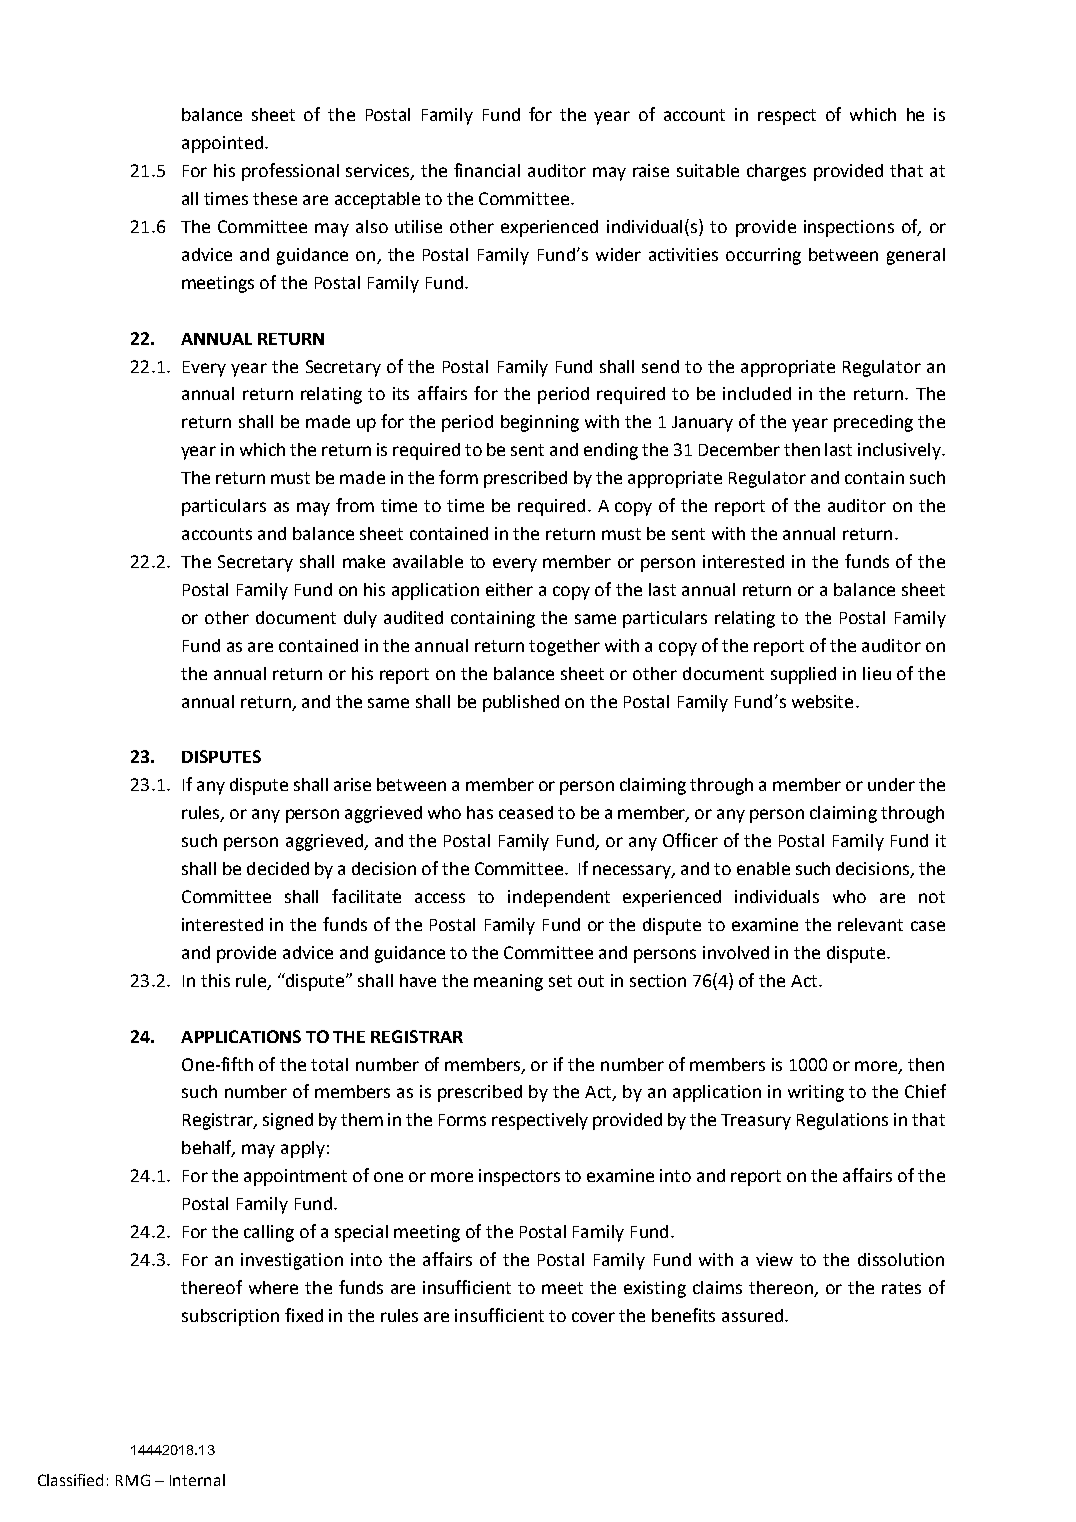  I want to click on under, so click(891, 784).
